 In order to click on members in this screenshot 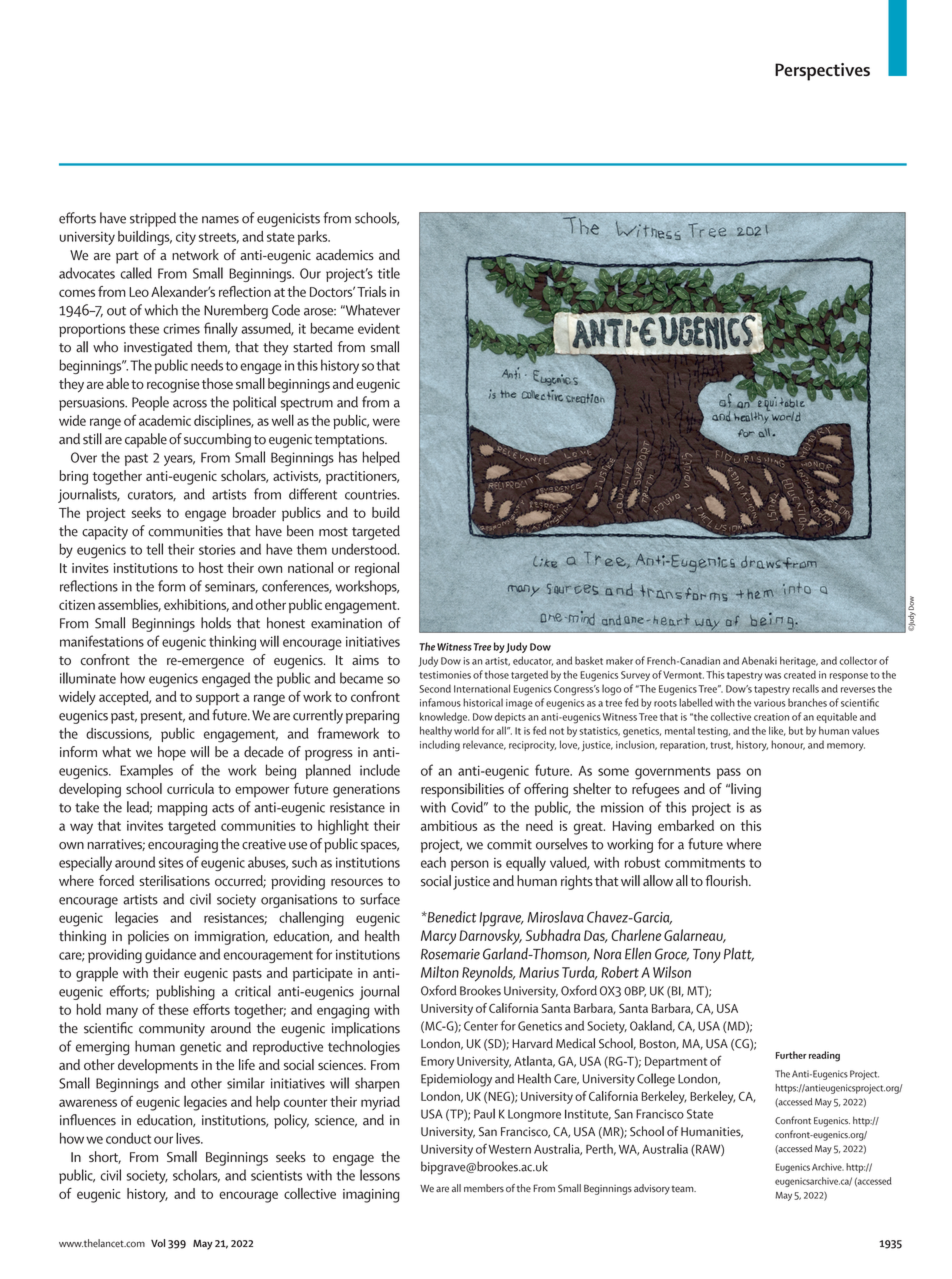, I will do `click(484, 1188)`.
